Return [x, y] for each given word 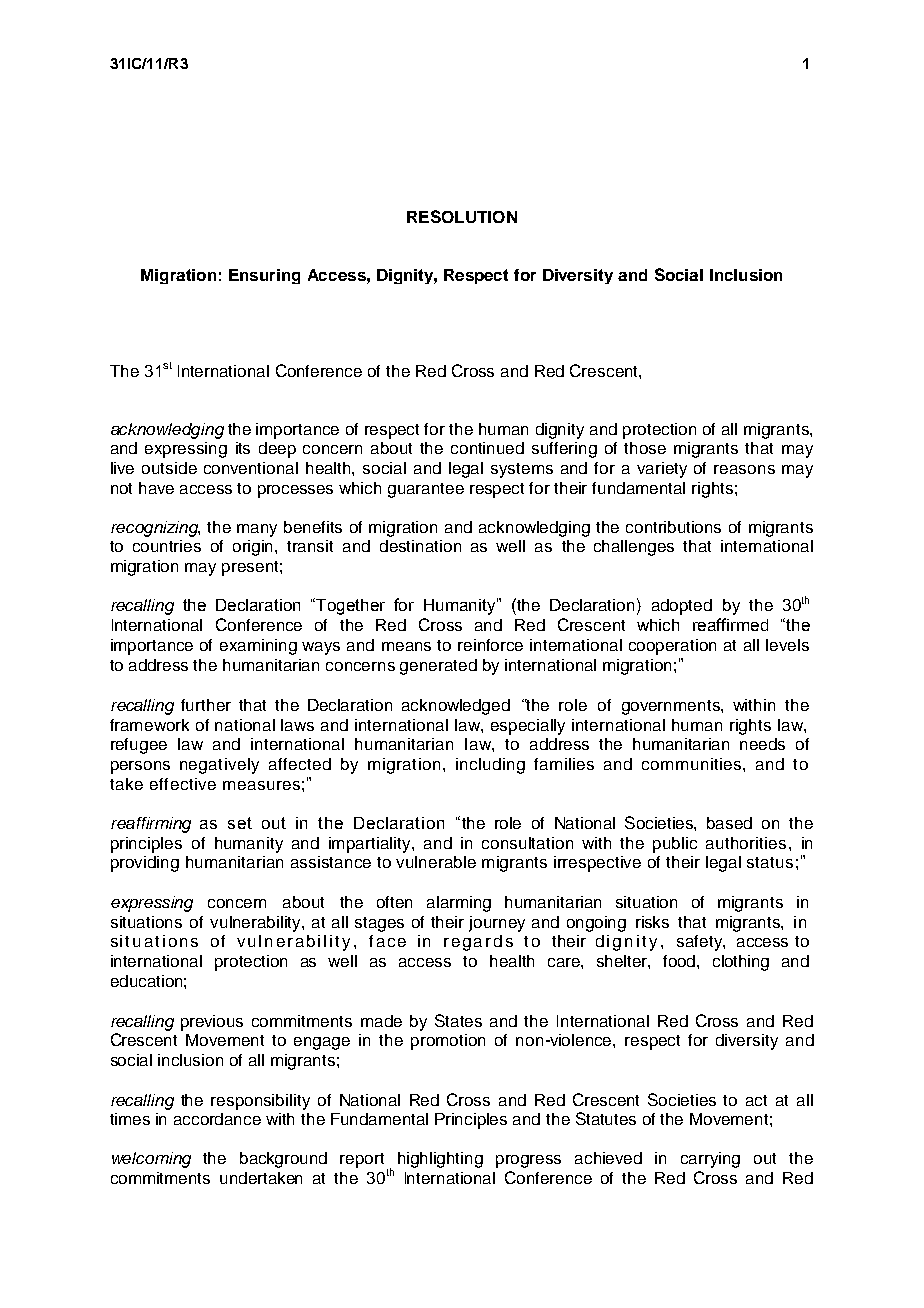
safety [700, 943]
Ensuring [264, 276]
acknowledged [456, 707]
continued [487, 448]
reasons [744, 469]
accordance [217, 1119]
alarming [459, 904]
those [645, 448]
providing [145, 864]
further [206, 705]
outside [169, 468]
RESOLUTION [462, 216]
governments [672, 707]
